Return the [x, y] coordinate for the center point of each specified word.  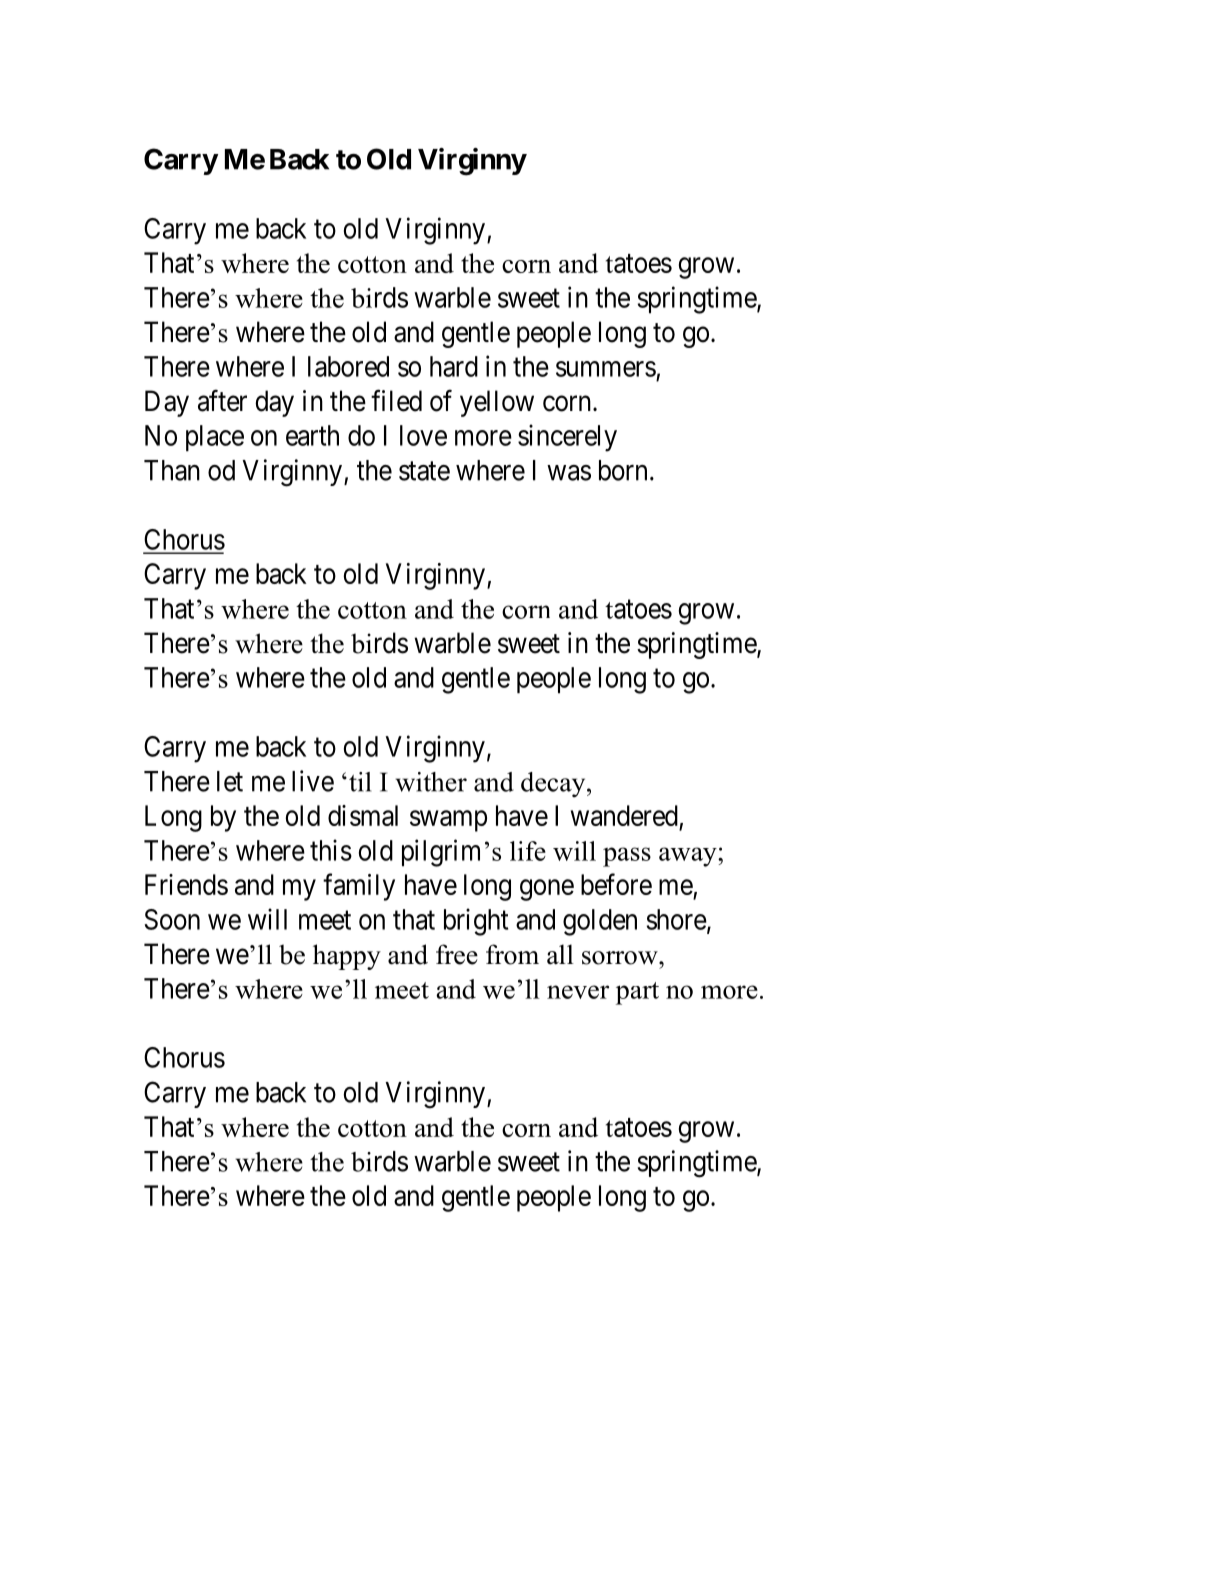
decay [554, 785]
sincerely [567, 438]
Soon [172, 919]
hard [454, 366]
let [230, 781]
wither [431, 782]
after [222, 400]
